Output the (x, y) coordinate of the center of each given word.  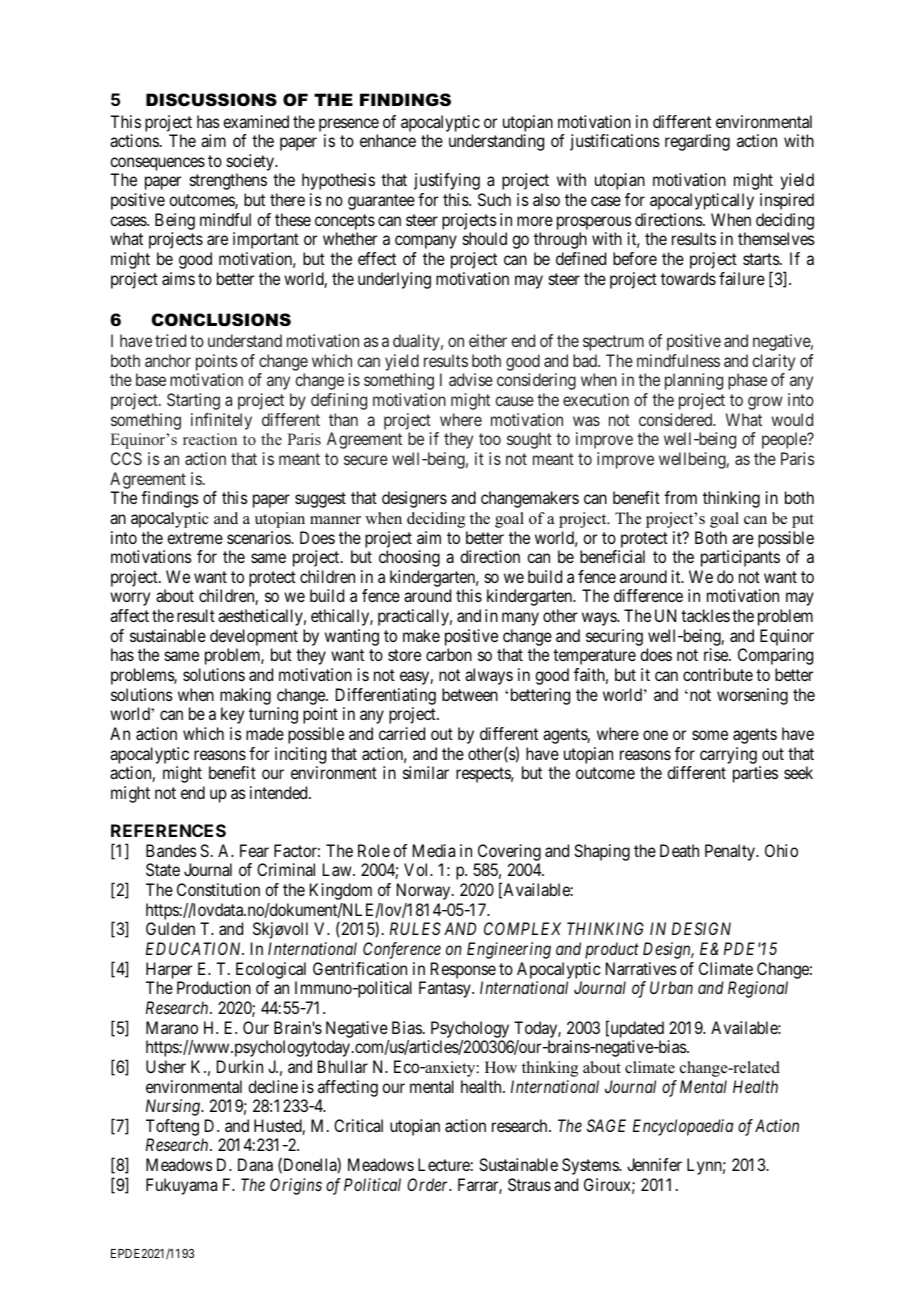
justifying (447, 181)
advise (471, 379)
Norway (425, 891)
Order (429, 1184)
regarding (697, 142)
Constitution (218, 889)
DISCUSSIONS (211, 100)
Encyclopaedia (683, 1127)
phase (747, 381)
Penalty (731, 852)
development (254, 637)
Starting (193, 401)
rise (717, 654)
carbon (449, 654)
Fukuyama (181, 1186)
